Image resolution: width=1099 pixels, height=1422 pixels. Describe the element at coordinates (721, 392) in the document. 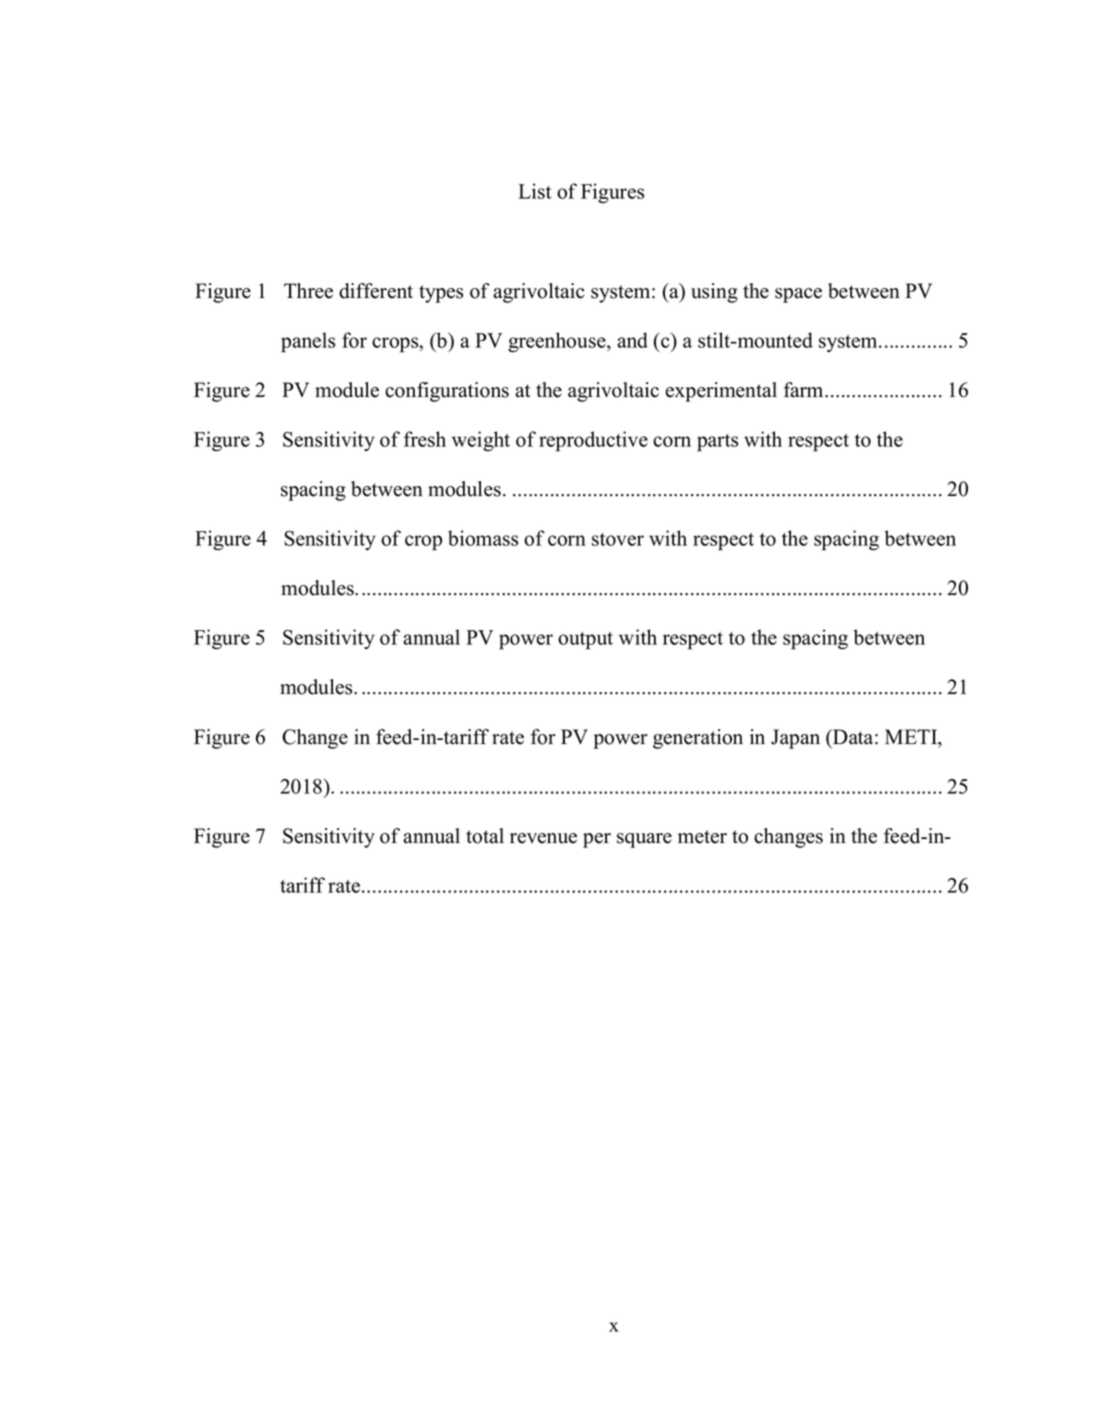

I see `experimental` at that location.
